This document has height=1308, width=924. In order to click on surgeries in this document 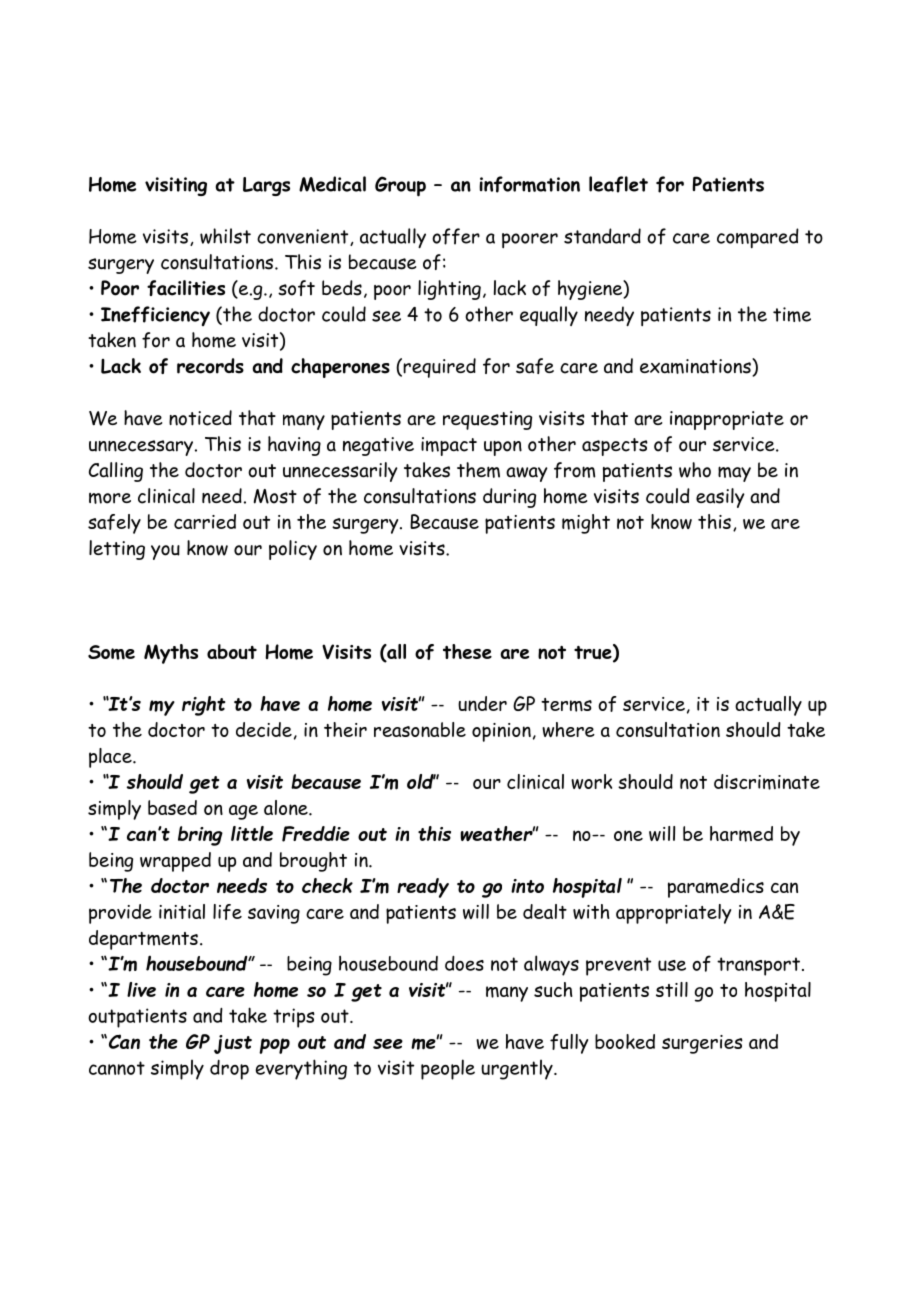, I will do `click(702, 1044)`.
